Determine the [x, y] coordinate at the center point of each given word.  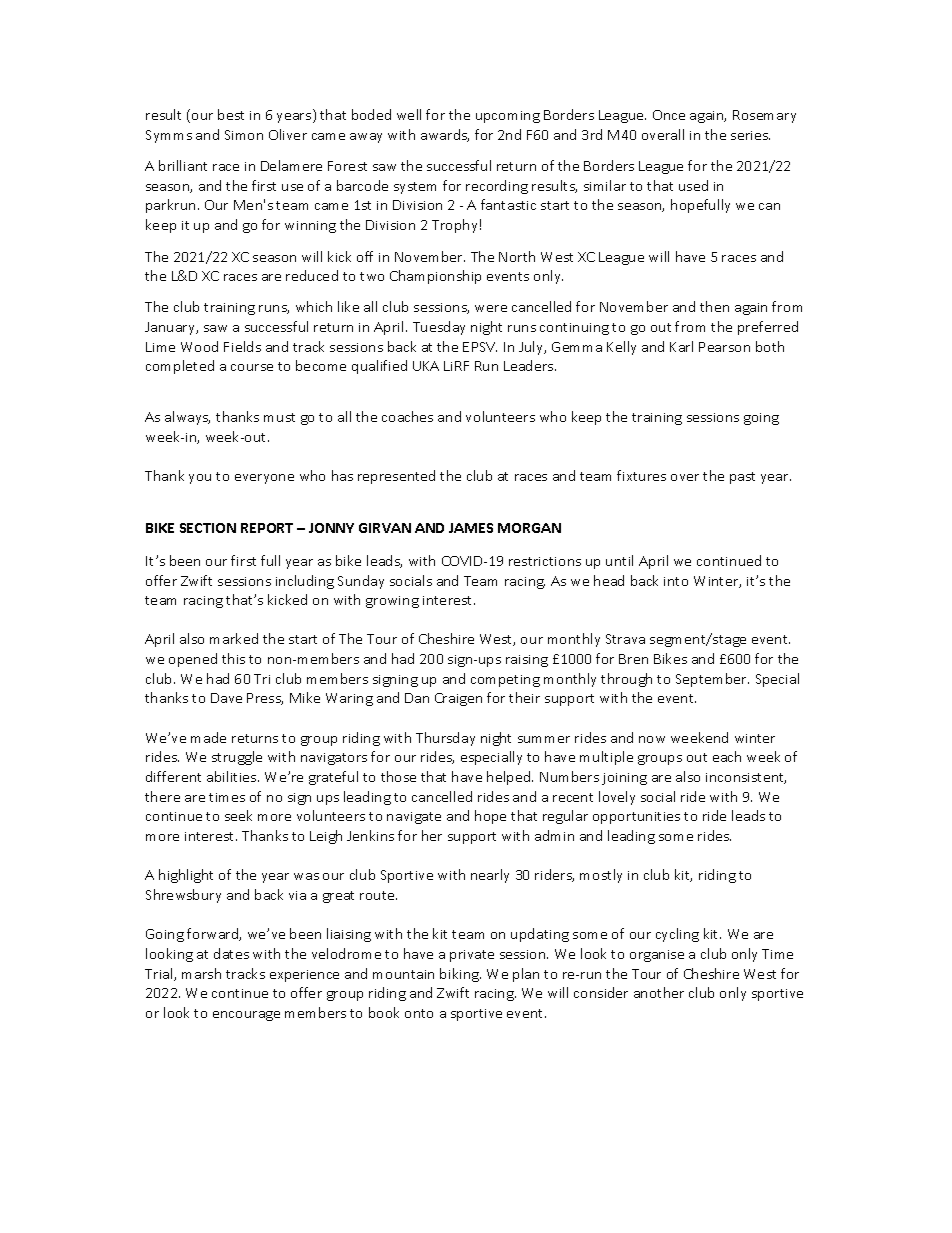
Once [669, 115]
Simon [244, 135]
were [491, 308]
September [712, 680]
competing [505, 681]
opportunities [636, 818]
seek [238, 815]
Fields [242, 346]
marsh [201, 973]
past [742, 478]
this [233, 658]
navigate [414, 818]
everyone [264, 479]
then [714, 306]
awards [445, 135]
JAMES [471, 528]
